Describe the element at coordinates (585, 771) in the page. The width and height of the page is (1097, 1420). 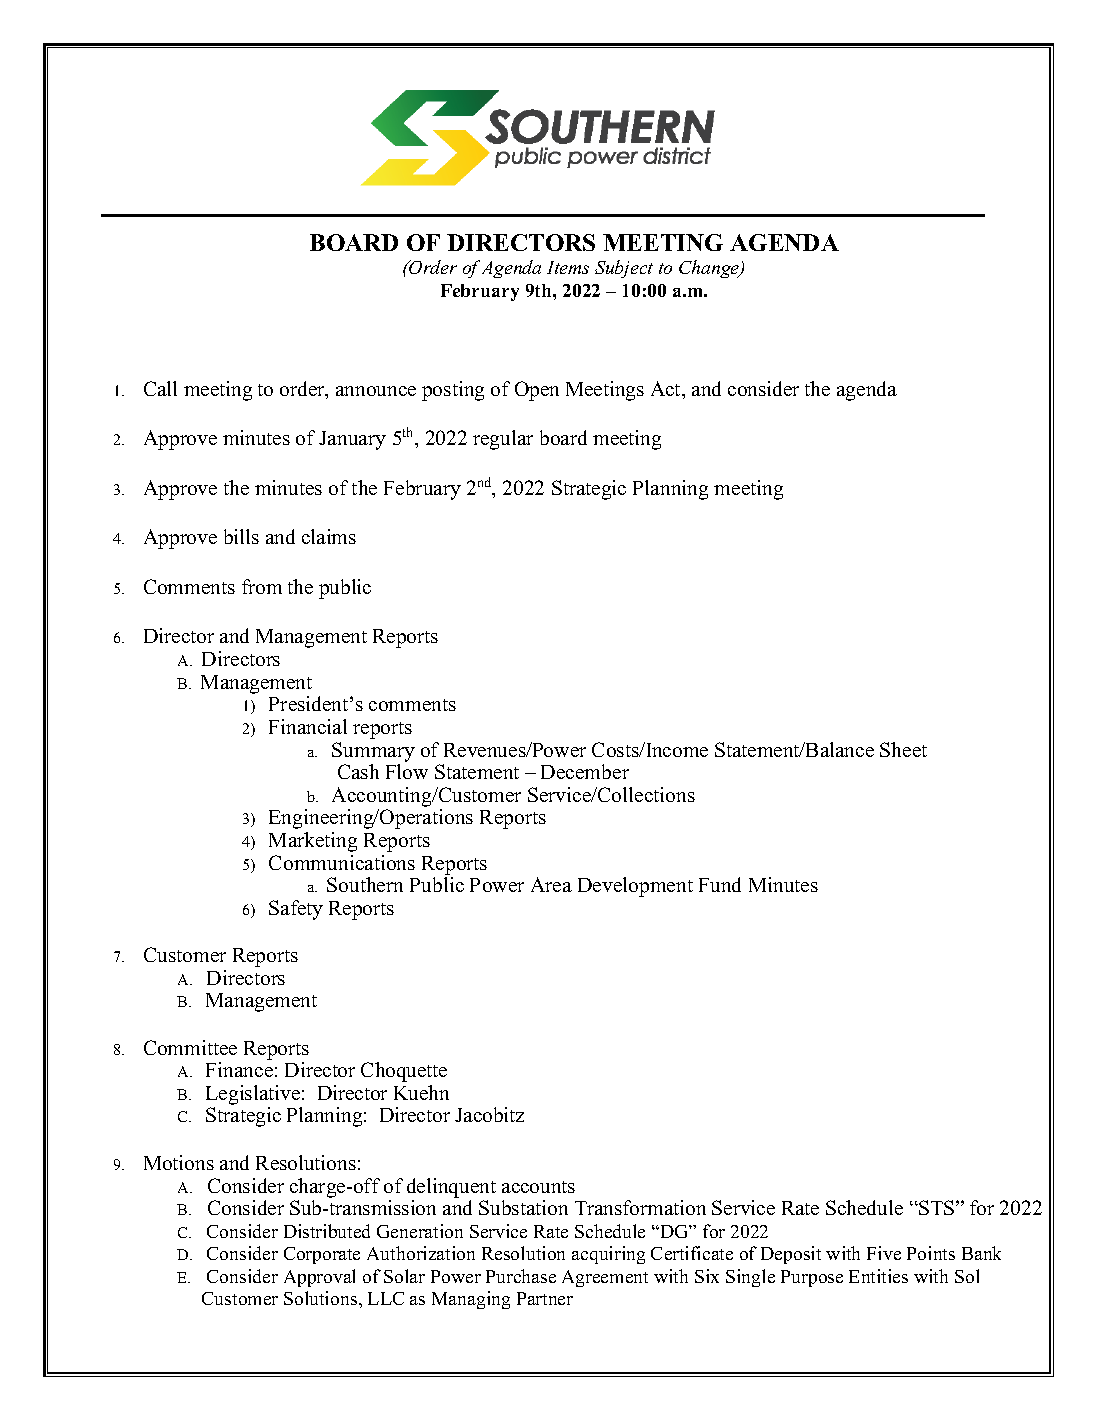
I see `December` at that location.
